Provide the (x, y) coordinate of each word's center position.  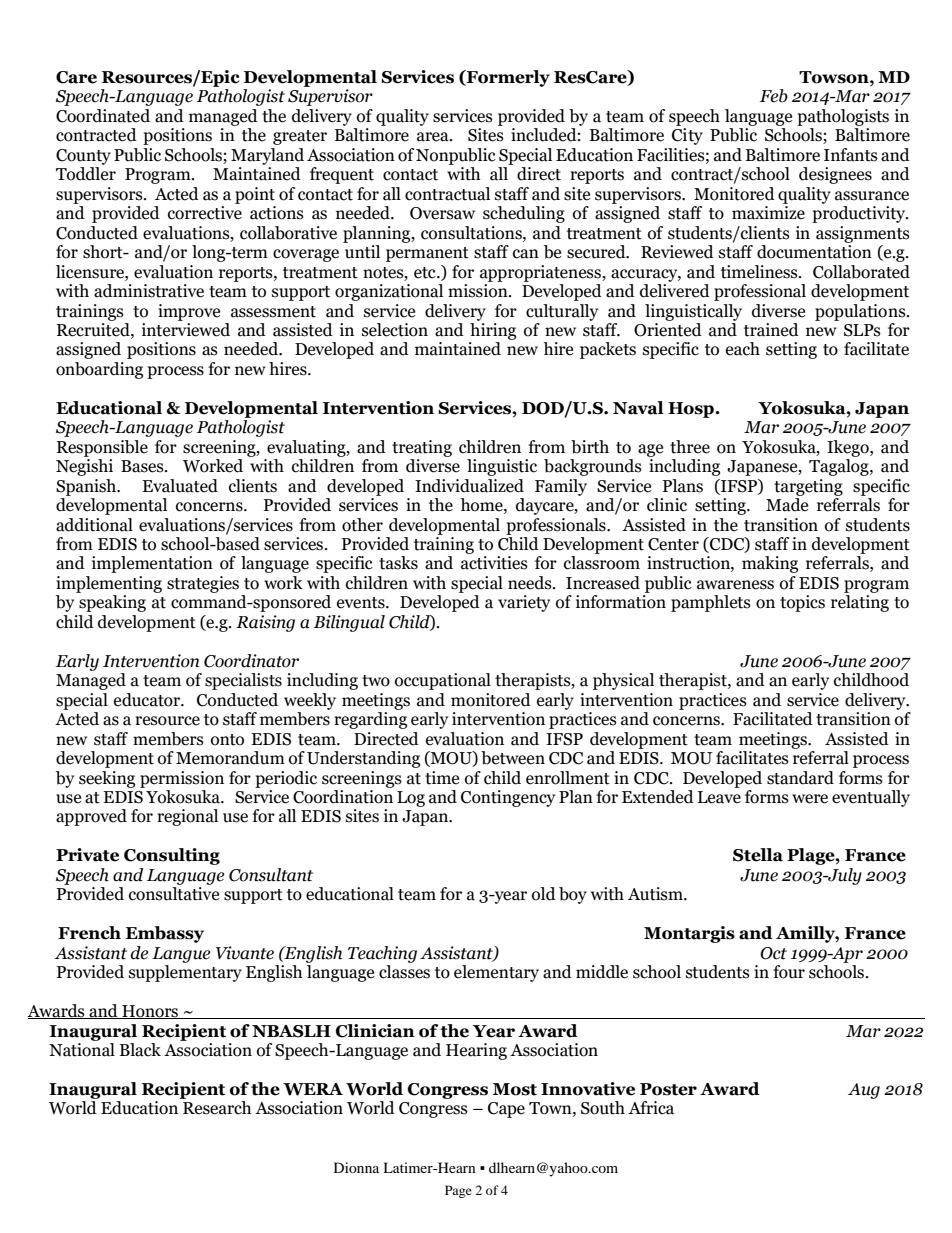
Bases (143, 466)
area (434, 137)
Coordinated (103, 116)
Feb (774, 96)
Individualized (469, 486)
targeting (808, 487)
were (810, 799)
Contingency (508, 798)
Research (217, 1108)
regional (187, 817)
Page (458, 1191)
